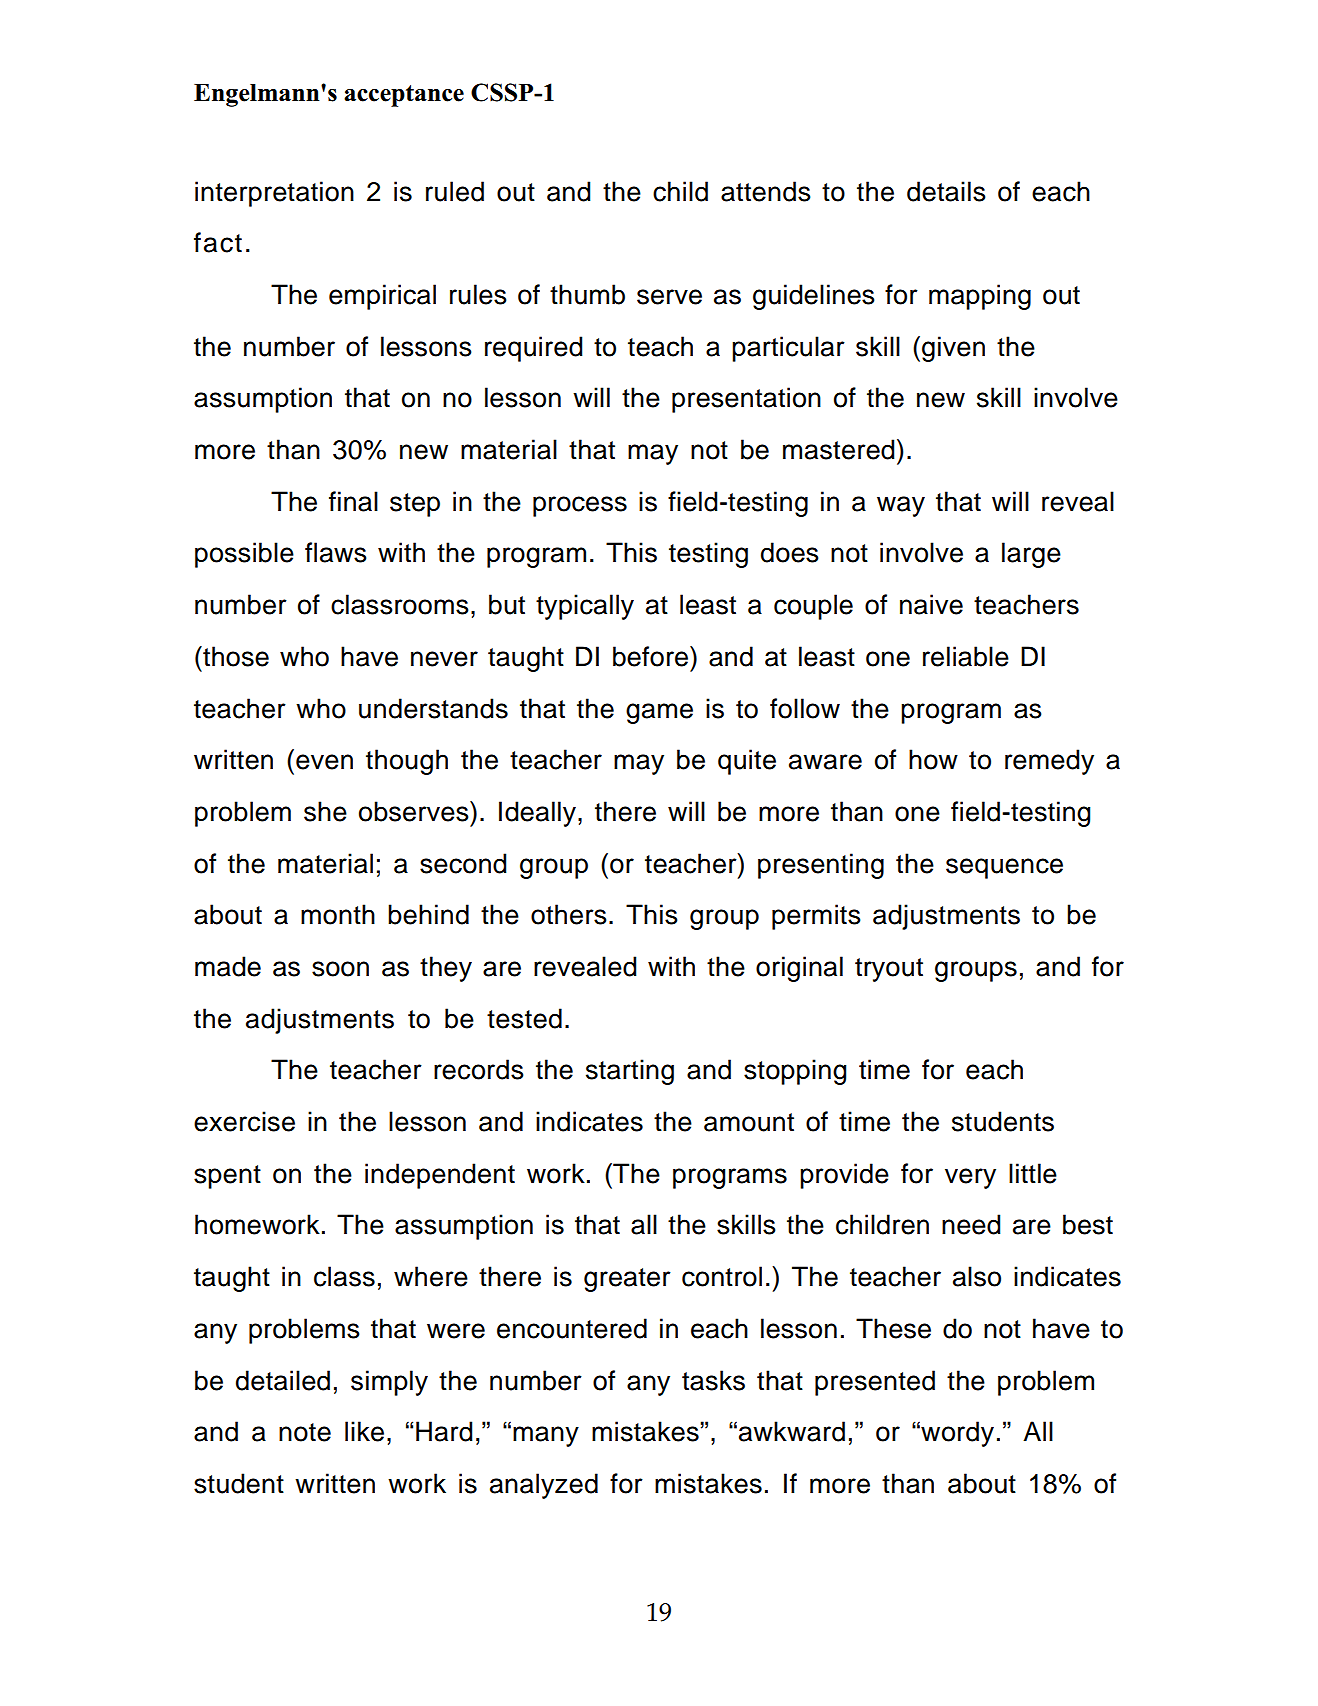 Image resolution: width=1318 pixels, height=1706 pixels. I want to click on those, so click(235, 656).
